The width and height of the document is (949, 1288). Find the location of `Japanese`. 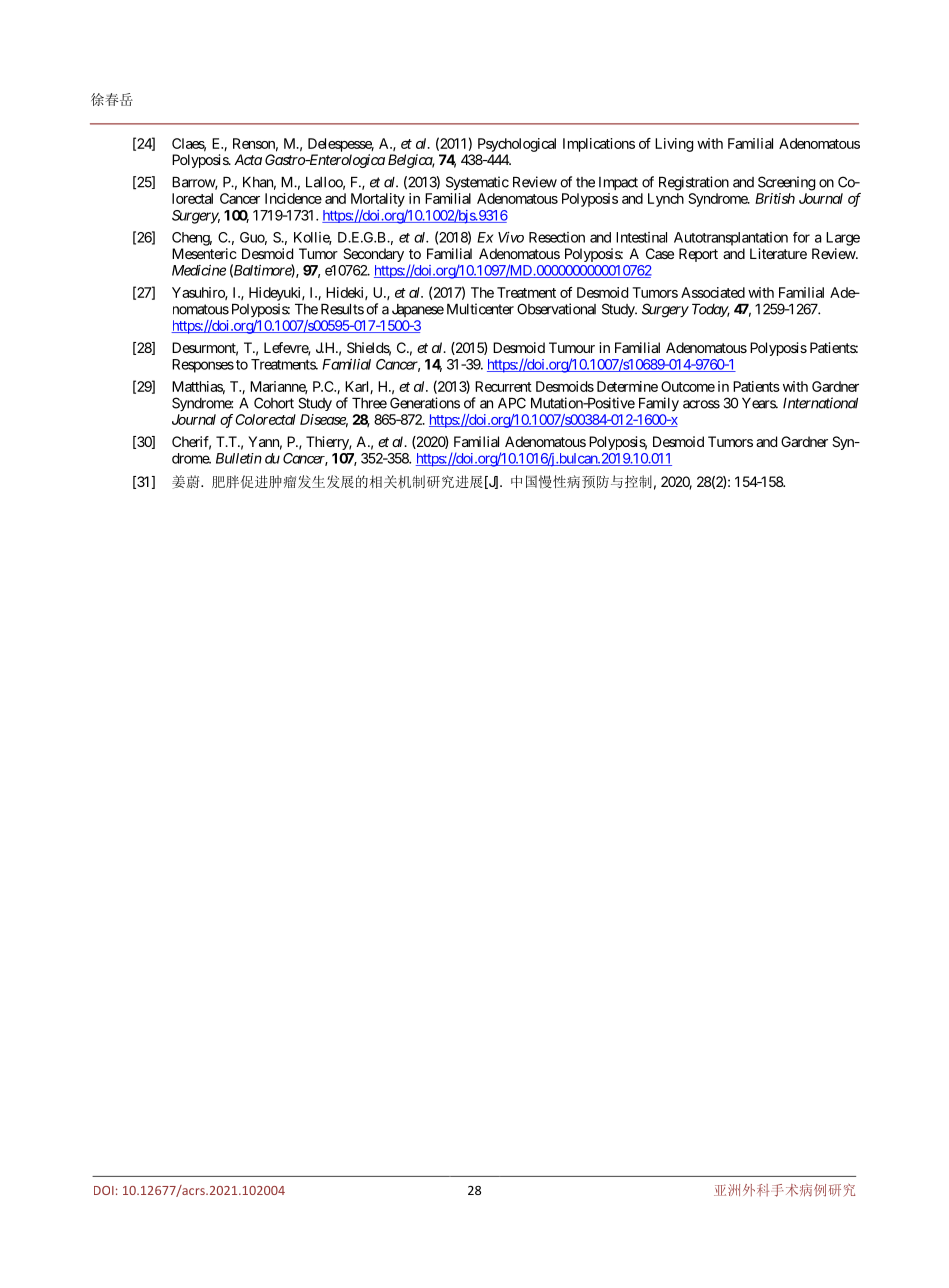

Japanese is located at coordinates (418, 310).
